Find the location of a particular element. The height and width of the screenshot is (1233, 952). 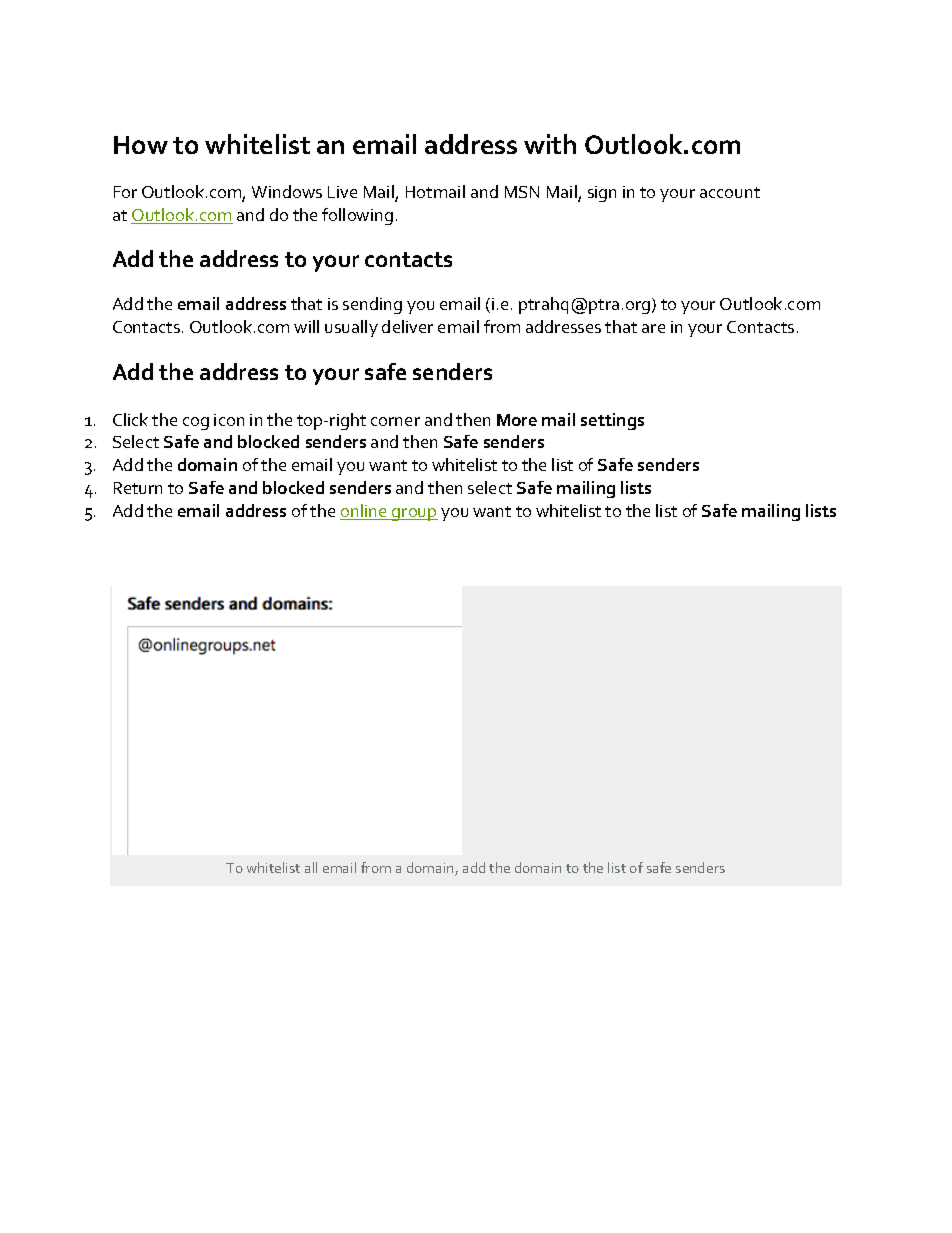

settings is located at coordinates (612, 421).
